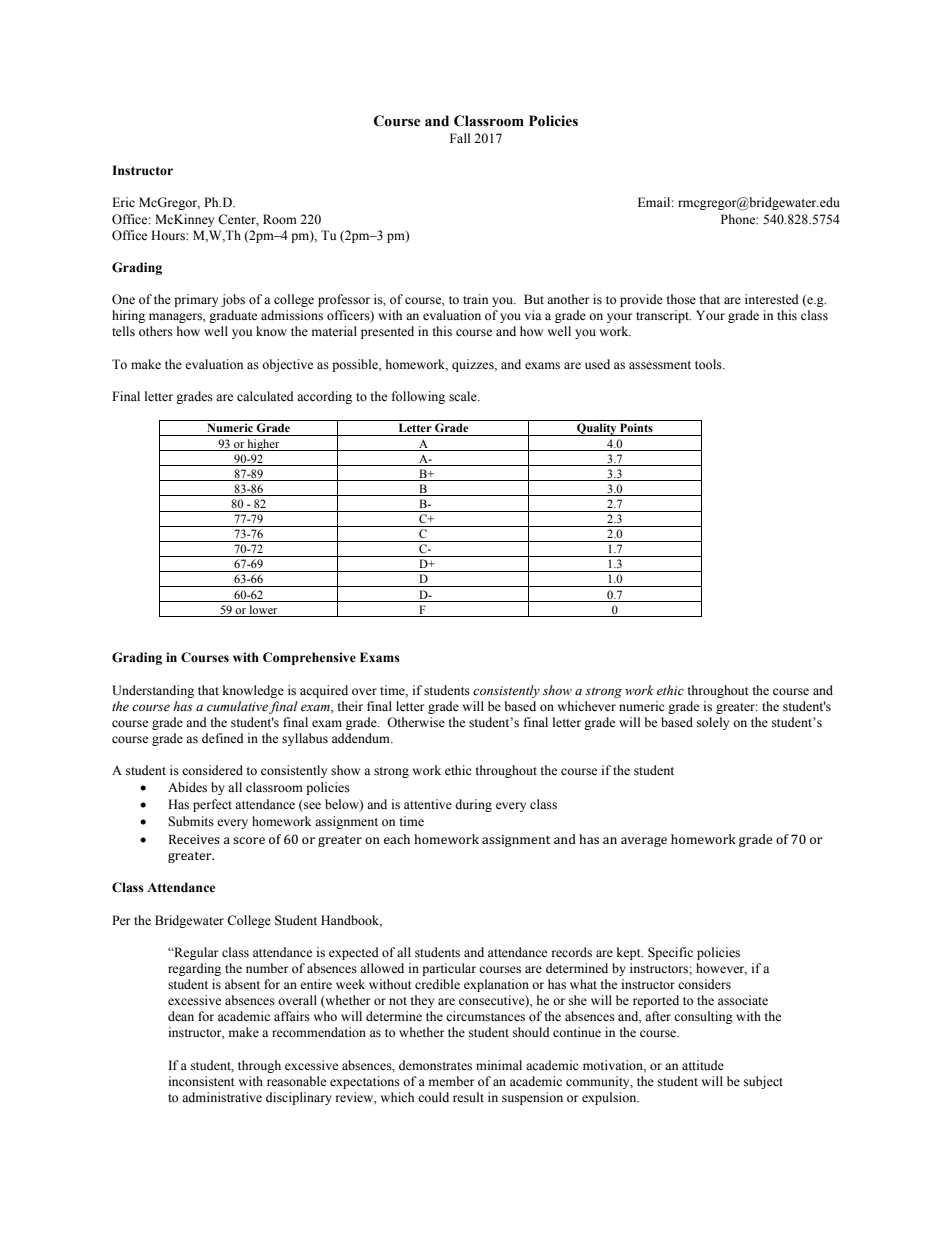  What do you see at coordinates (460, 138) in the image?
I see `Fall` at bounding box center [460, 138].
